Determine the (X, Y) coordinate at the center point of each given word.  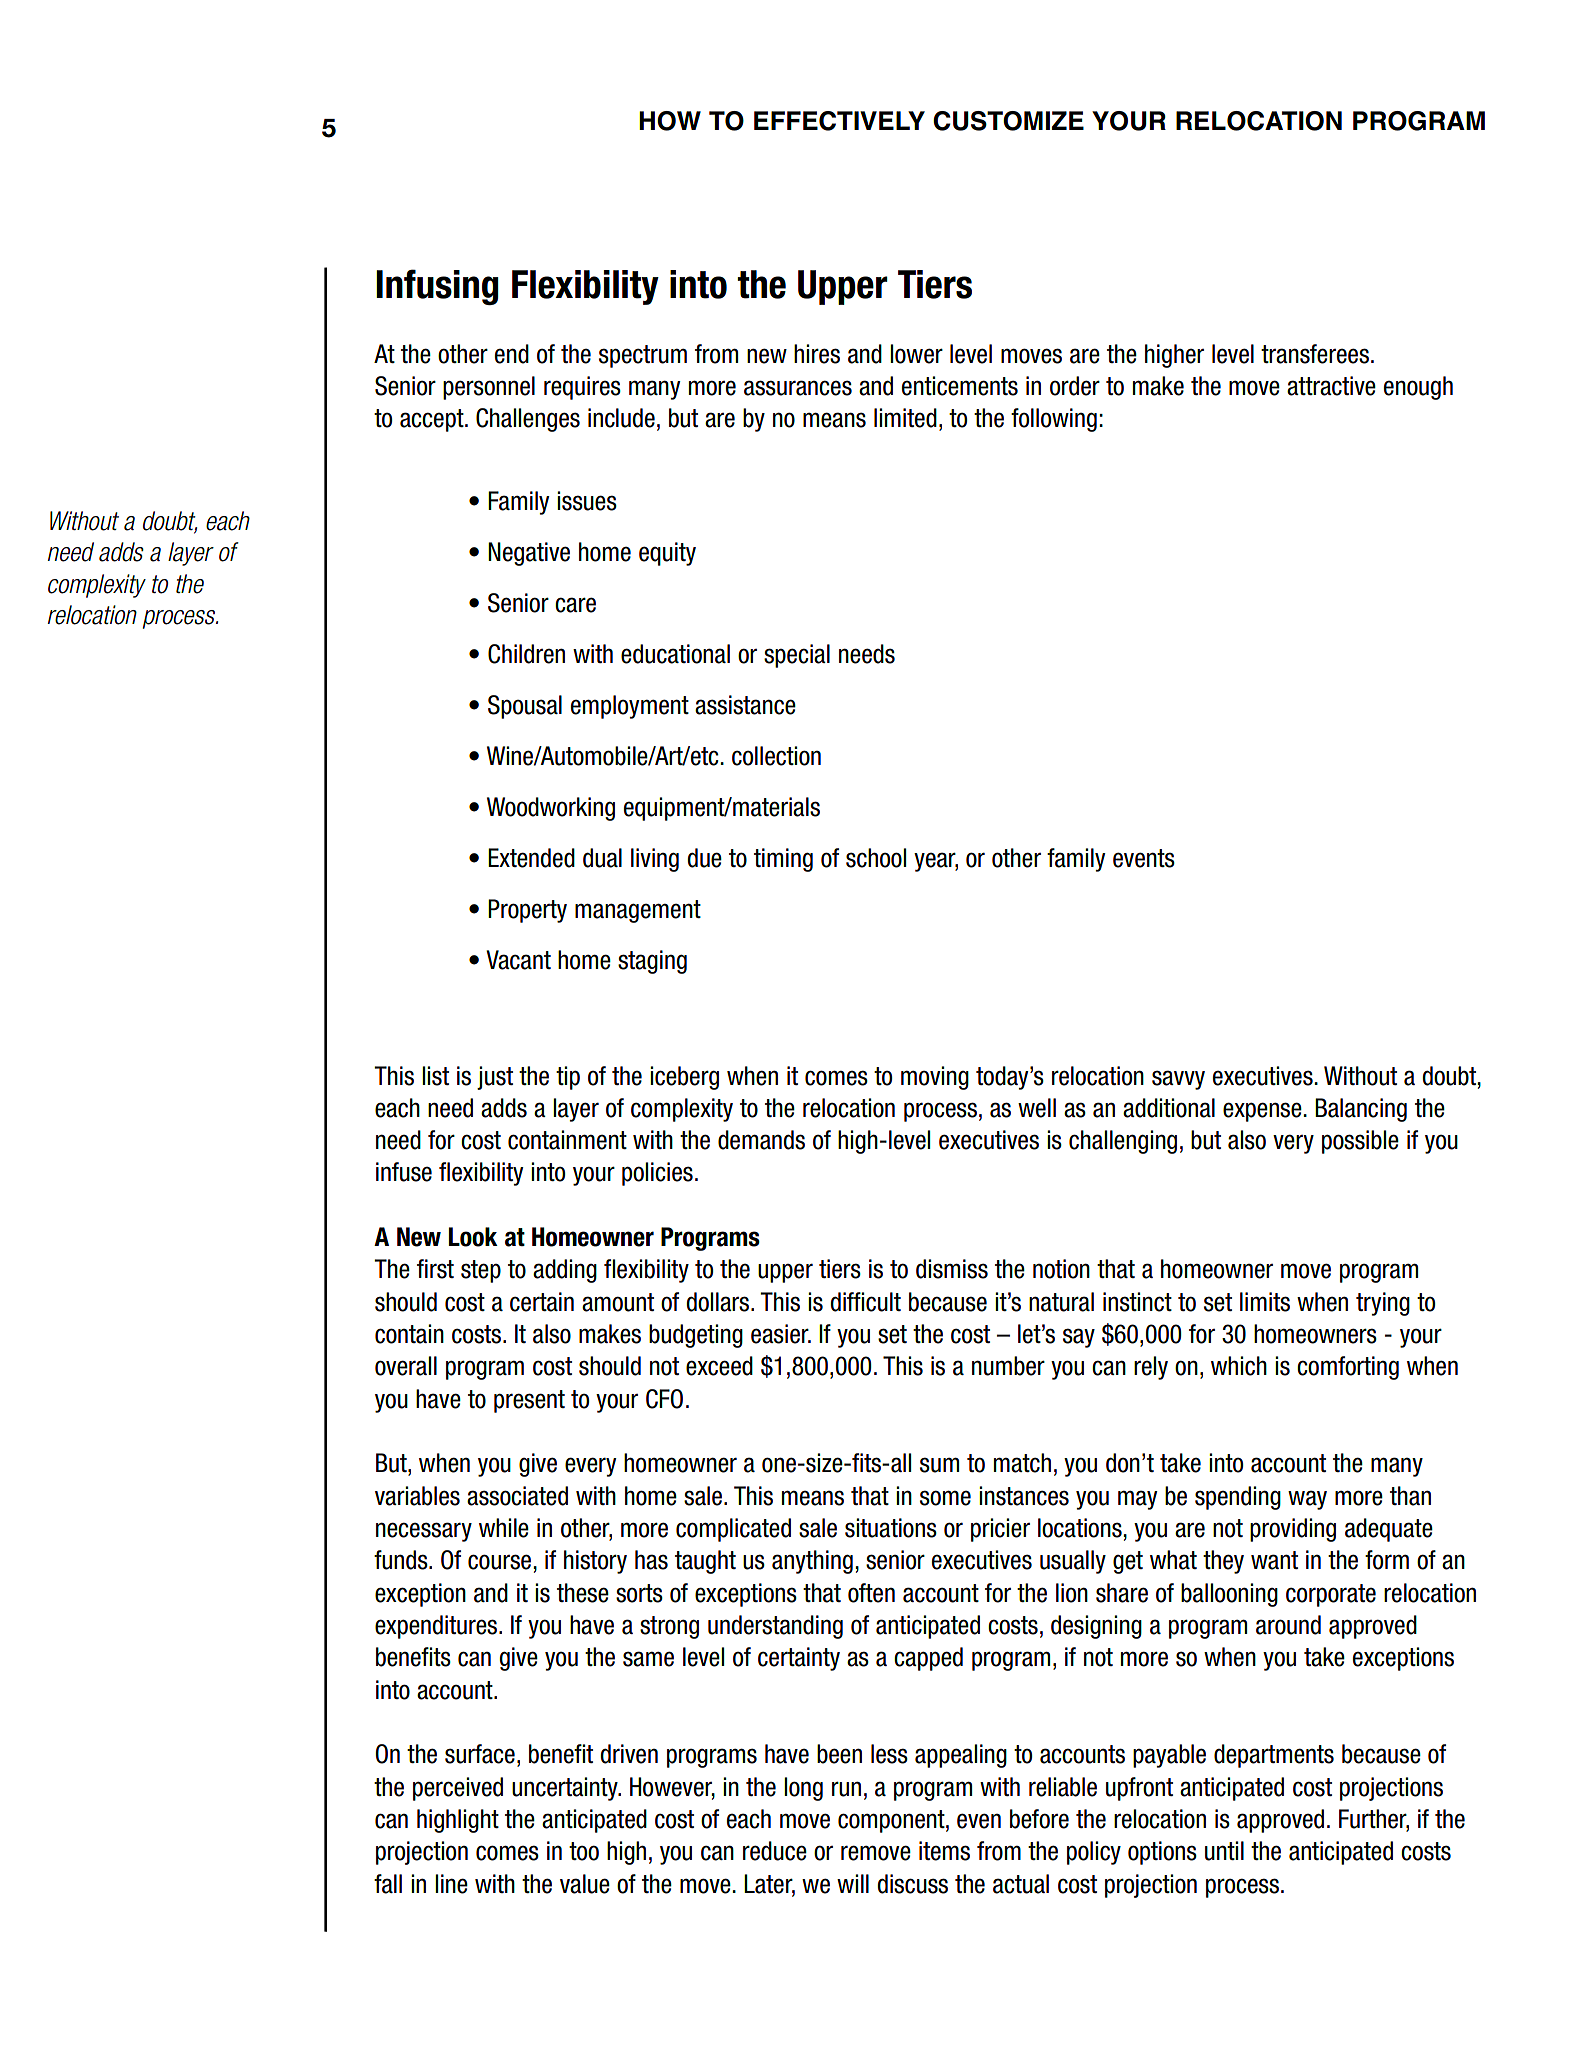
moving (935, 1078)
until (1224, 1851)
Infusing (437, 287)
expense (1263, 1112)
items (944, 1851)
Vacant (518, 960)
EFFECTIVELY (839, 121)
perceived (458, 1789)
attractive (1331, 386)
